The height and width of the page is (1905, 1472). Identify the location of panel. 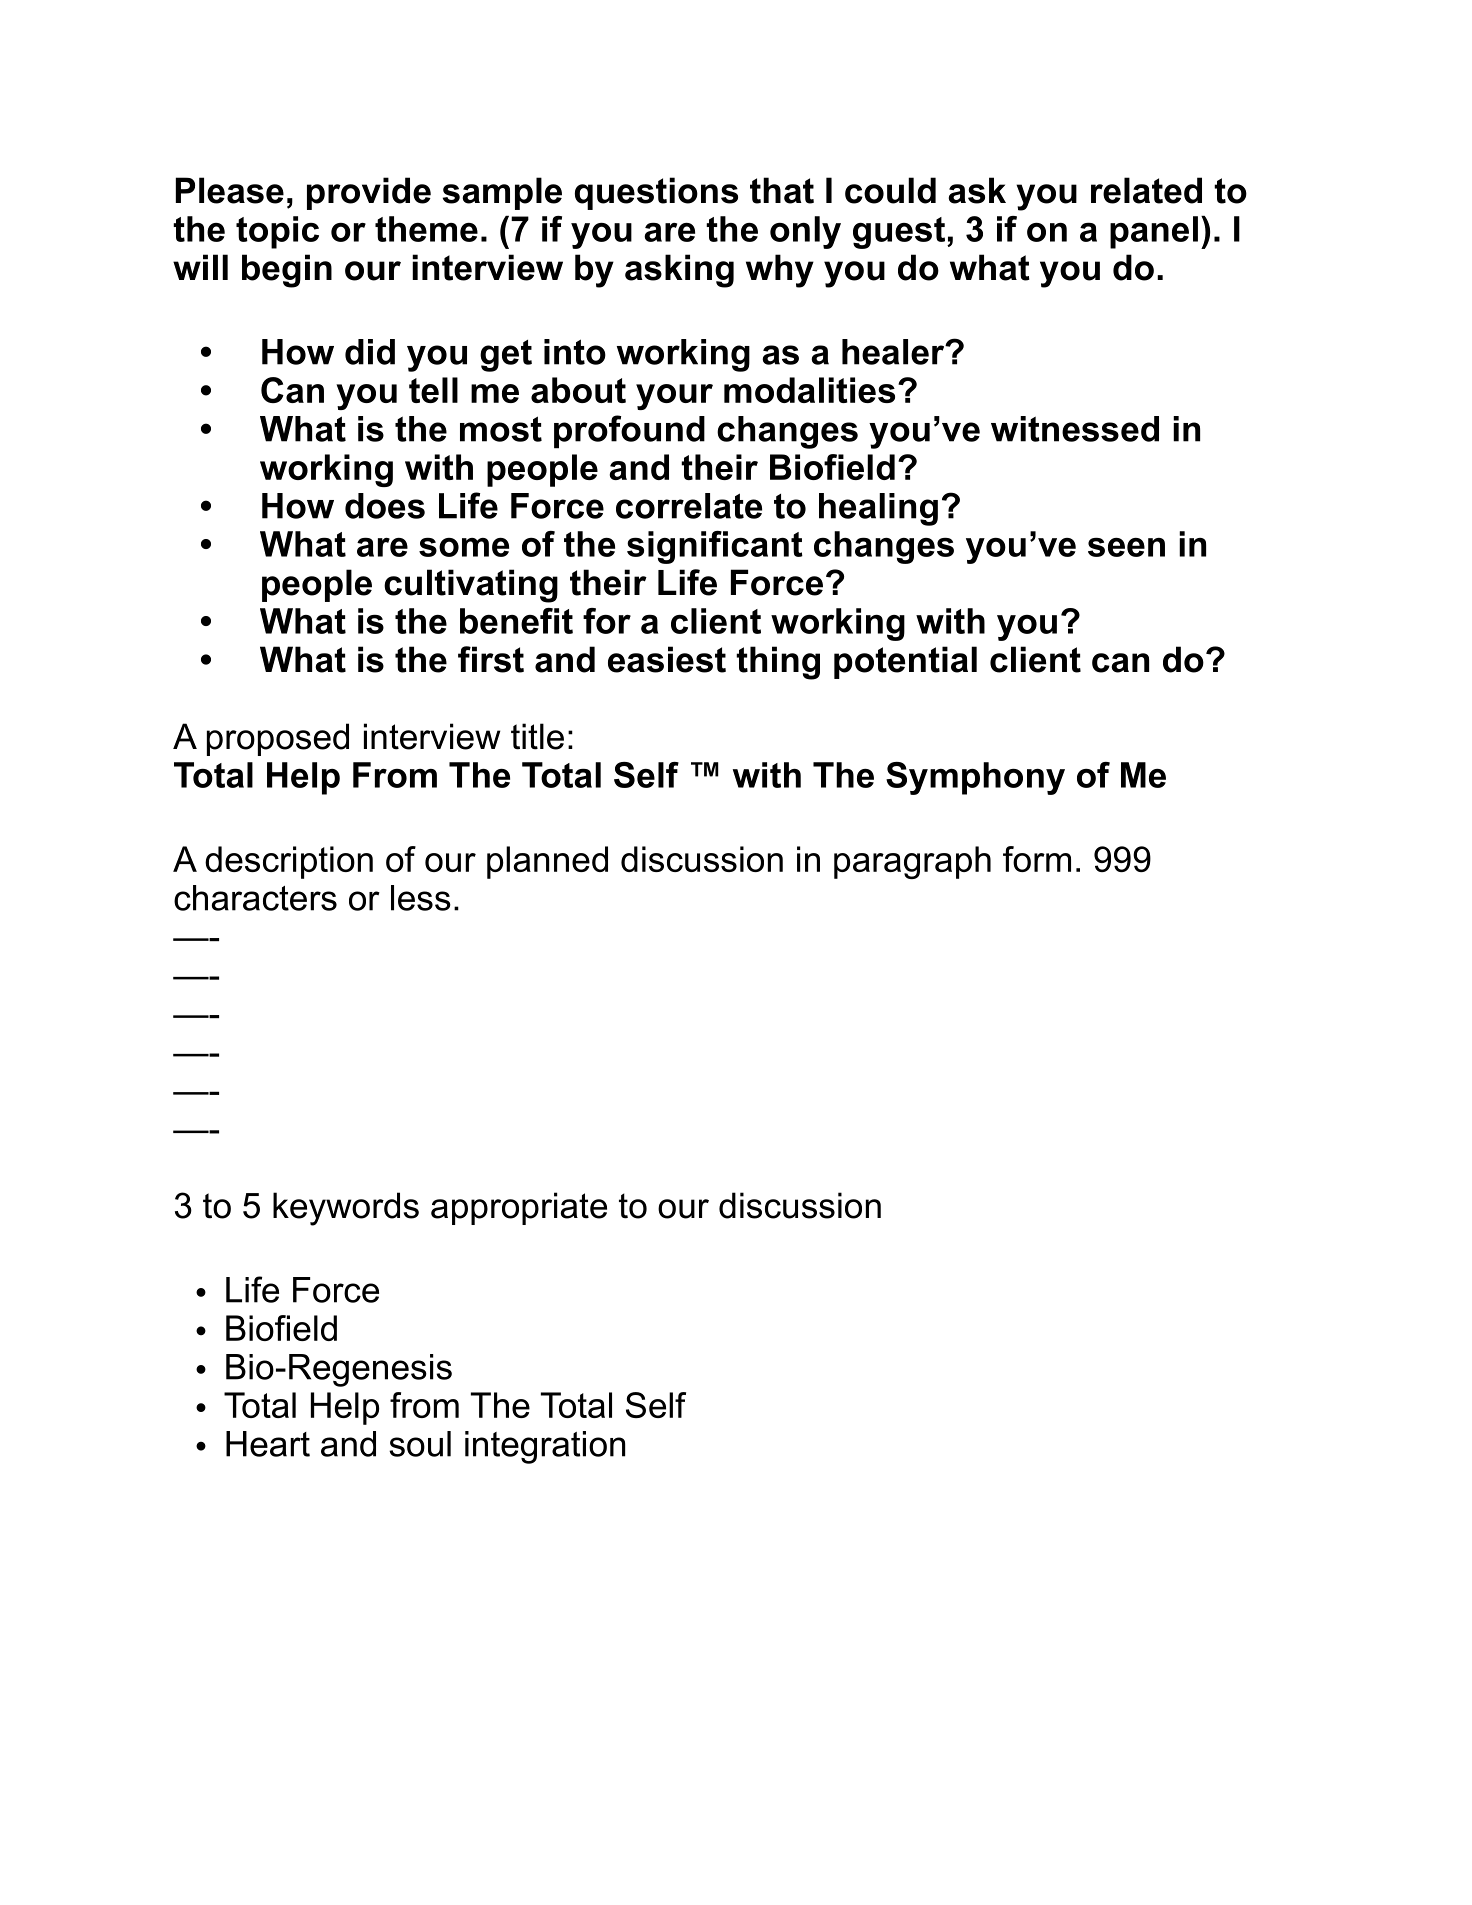
(1154, 232).
